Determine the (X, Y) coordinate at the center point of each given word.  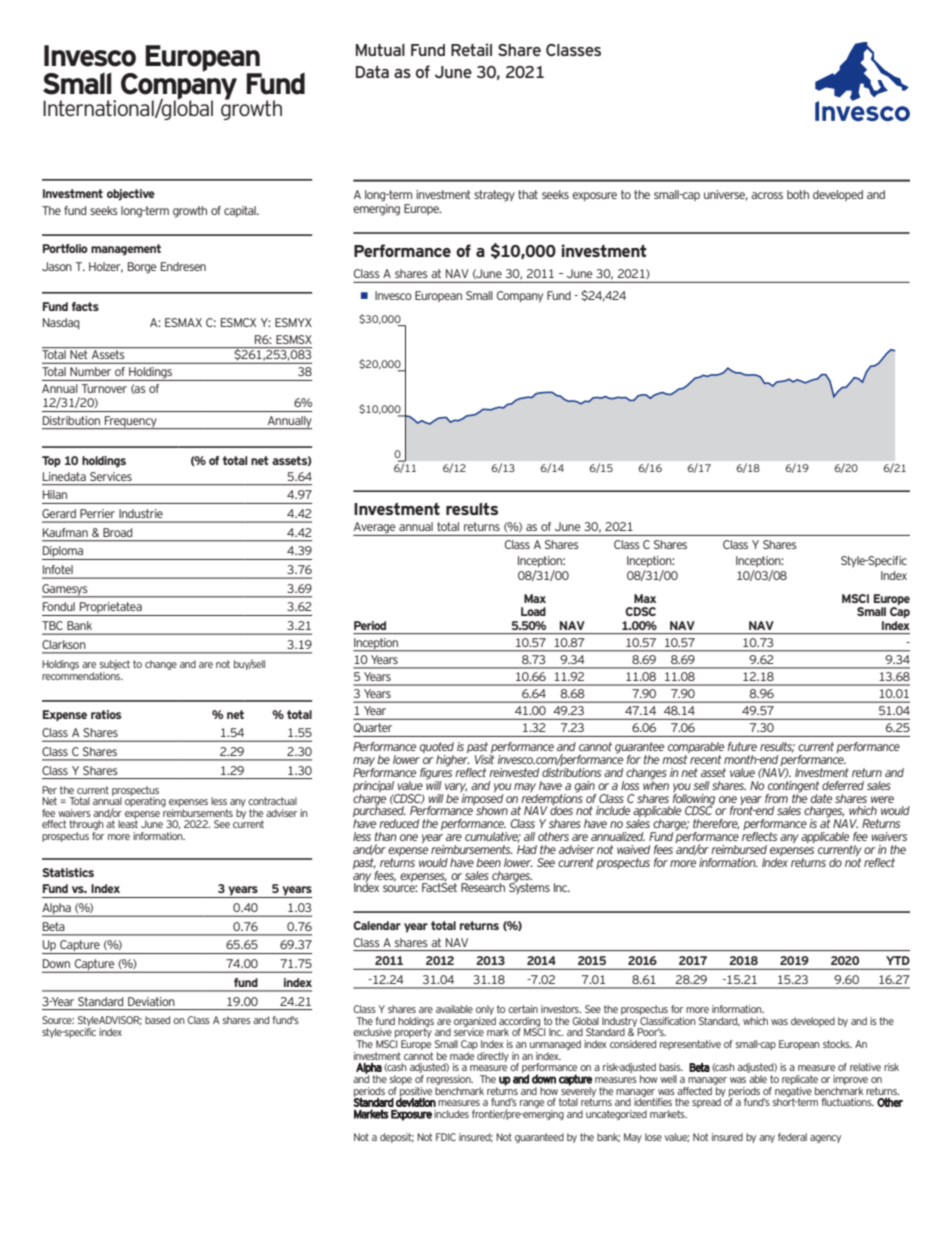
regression (450, 1081)
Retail (471, 49)
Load (533, 611)
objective (131, 195)
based (157, 1020)
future (742, 746)
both (798, 194)
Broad (117, 532)
